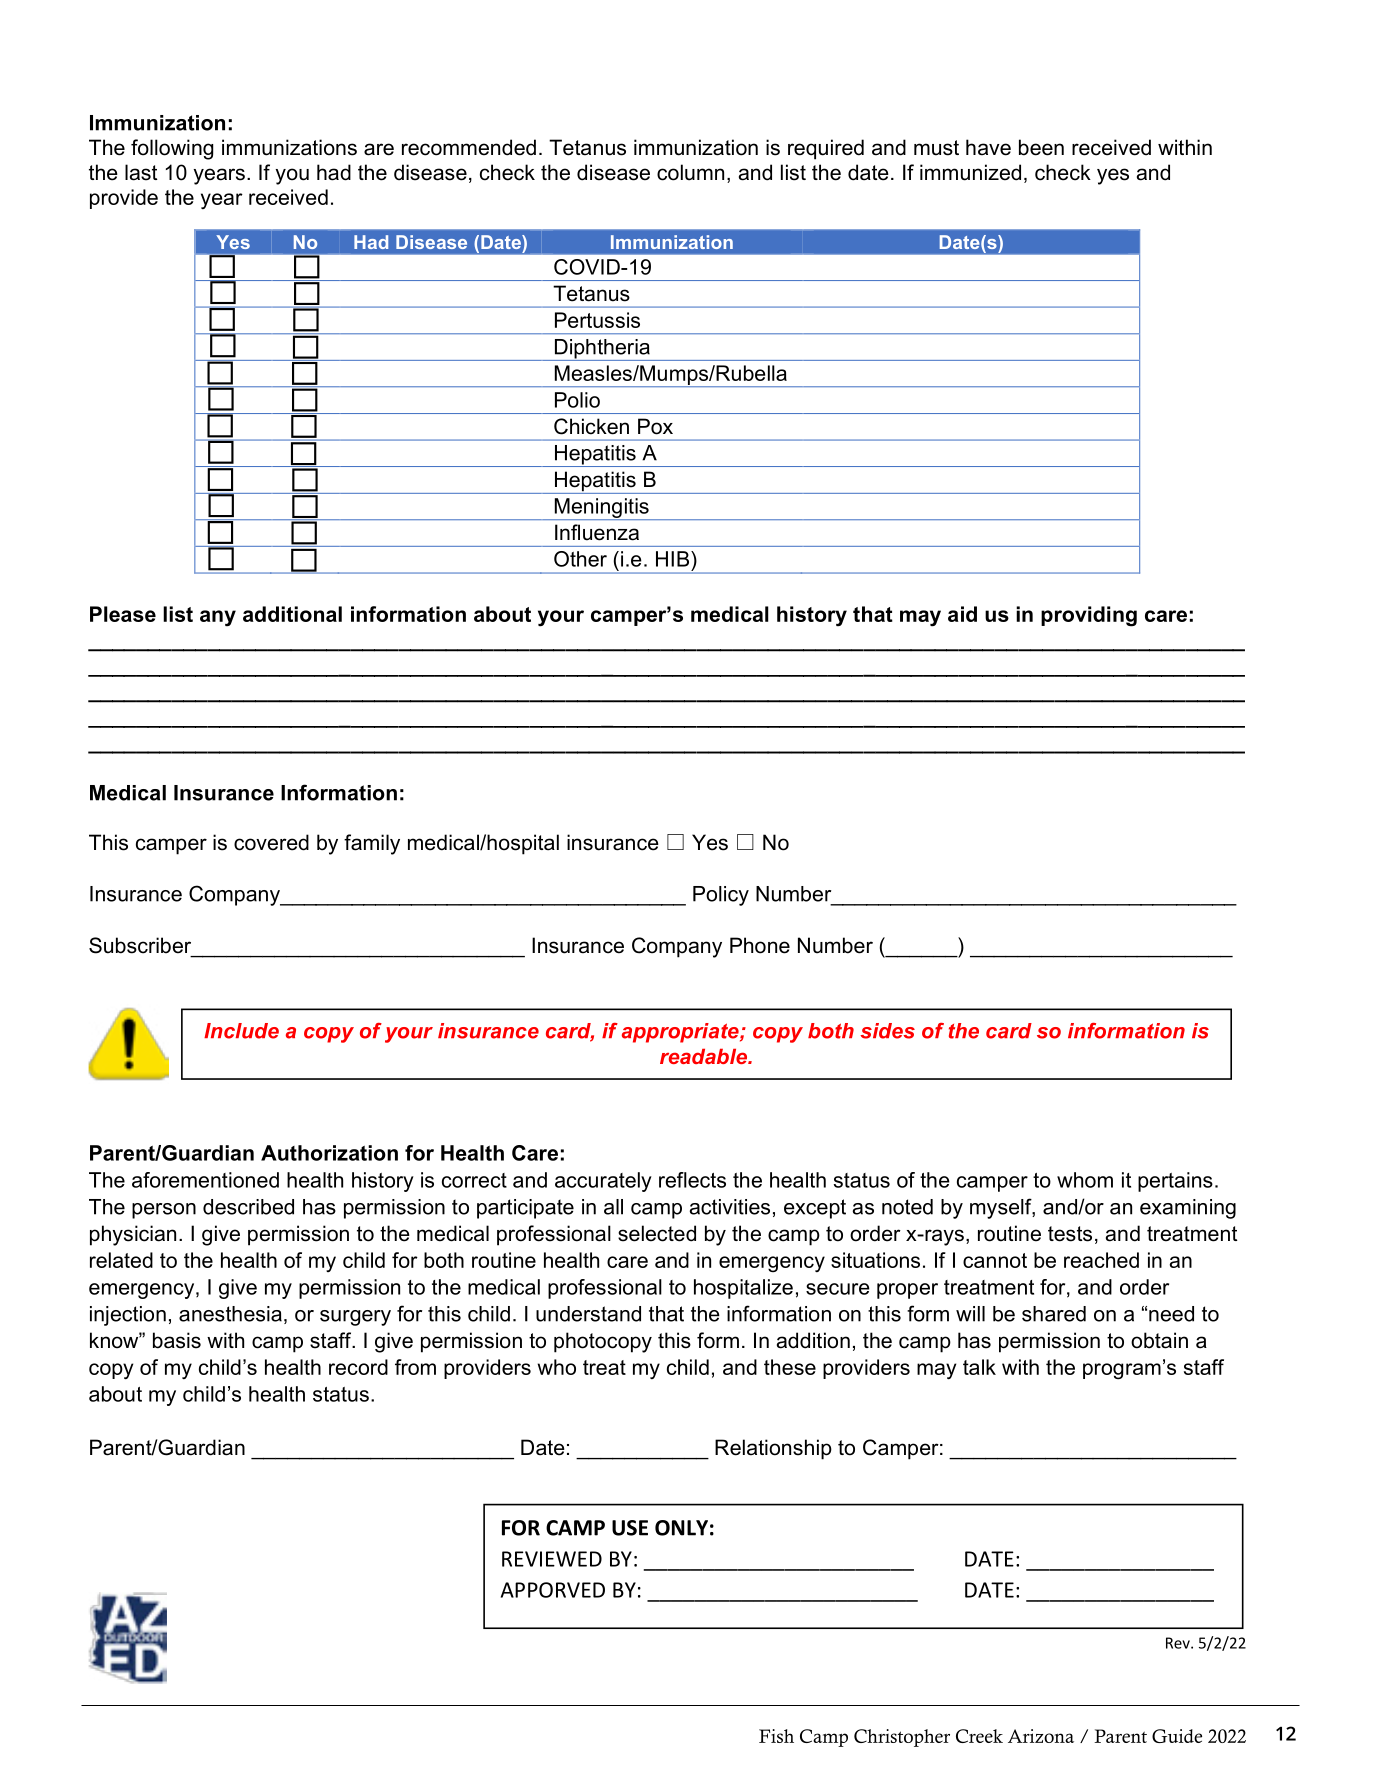 This screenshot has height=1787, width=1381. What do you see at coordinates (172, 149) in the screenshot?
I see `following` at bounding box center [172, 149].
